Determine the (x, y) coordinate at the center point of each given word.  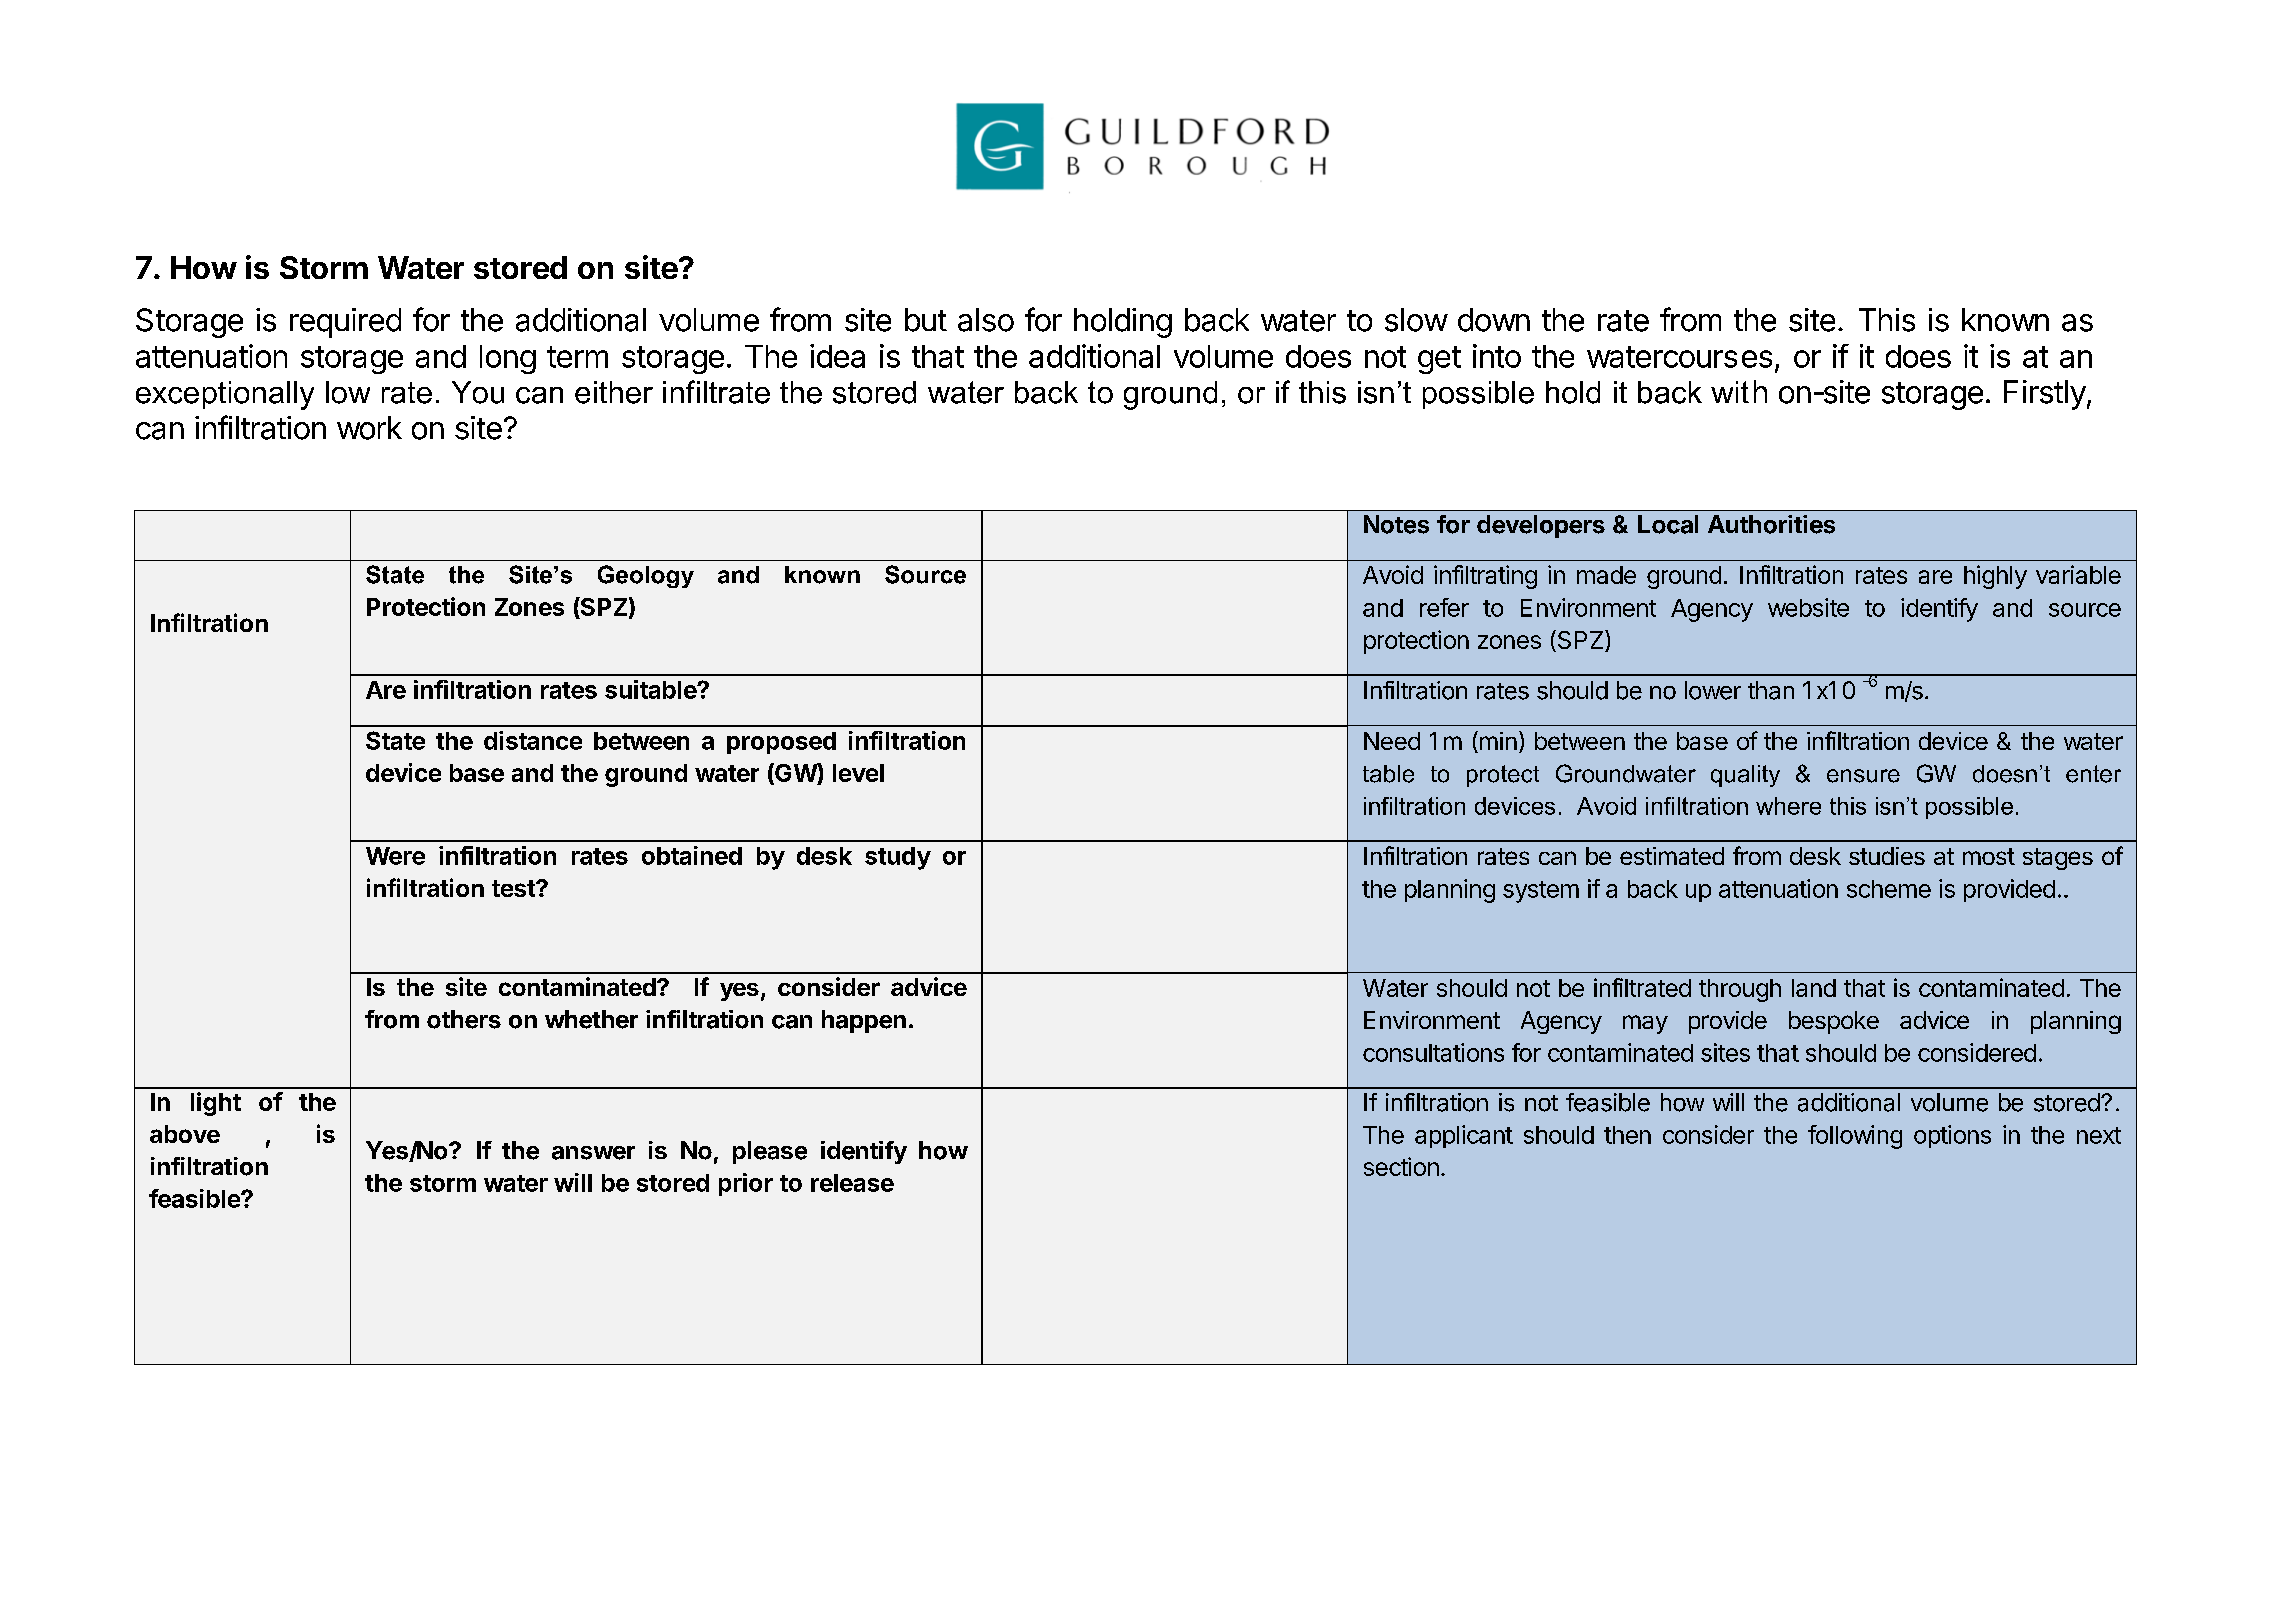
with (1739, 391)
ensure (1863, 776)
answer (593, 1153)
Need (1392, 741)
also (986, 320)
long (508, 359)
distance (533, 740)
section (1401, 1166)
